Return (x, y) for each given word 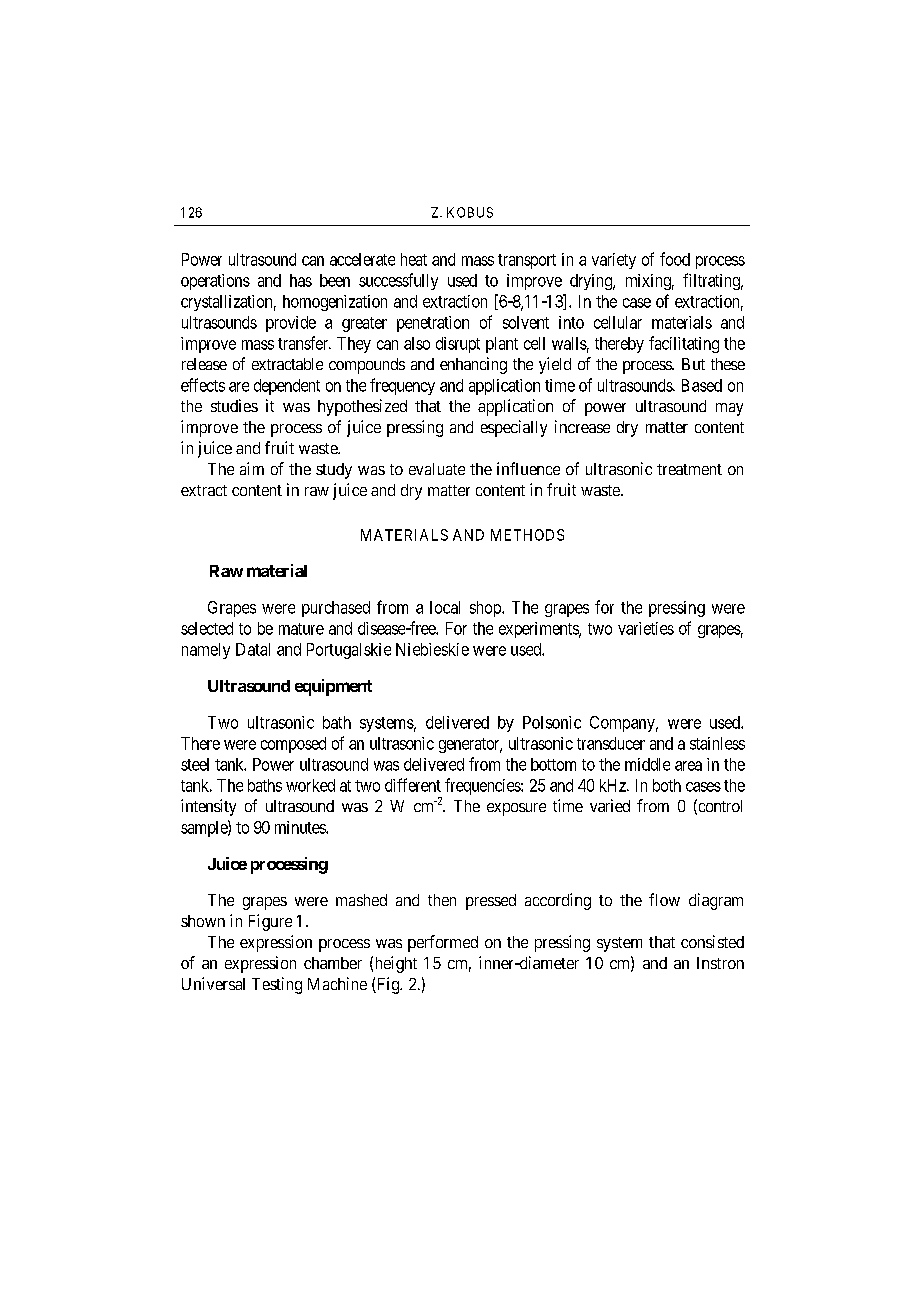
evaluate (437, 469)
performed (443, 943)
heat (414, 259)
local (445, 607)
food (675, 259)
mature (301, 629)
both (667, 785)
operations (215, 282)
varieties (646, 628)
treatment (689, 469)
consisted (712, 941)
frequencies (483, 786)
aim (252, 468)
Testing (277, 985)
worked (310, 785)
